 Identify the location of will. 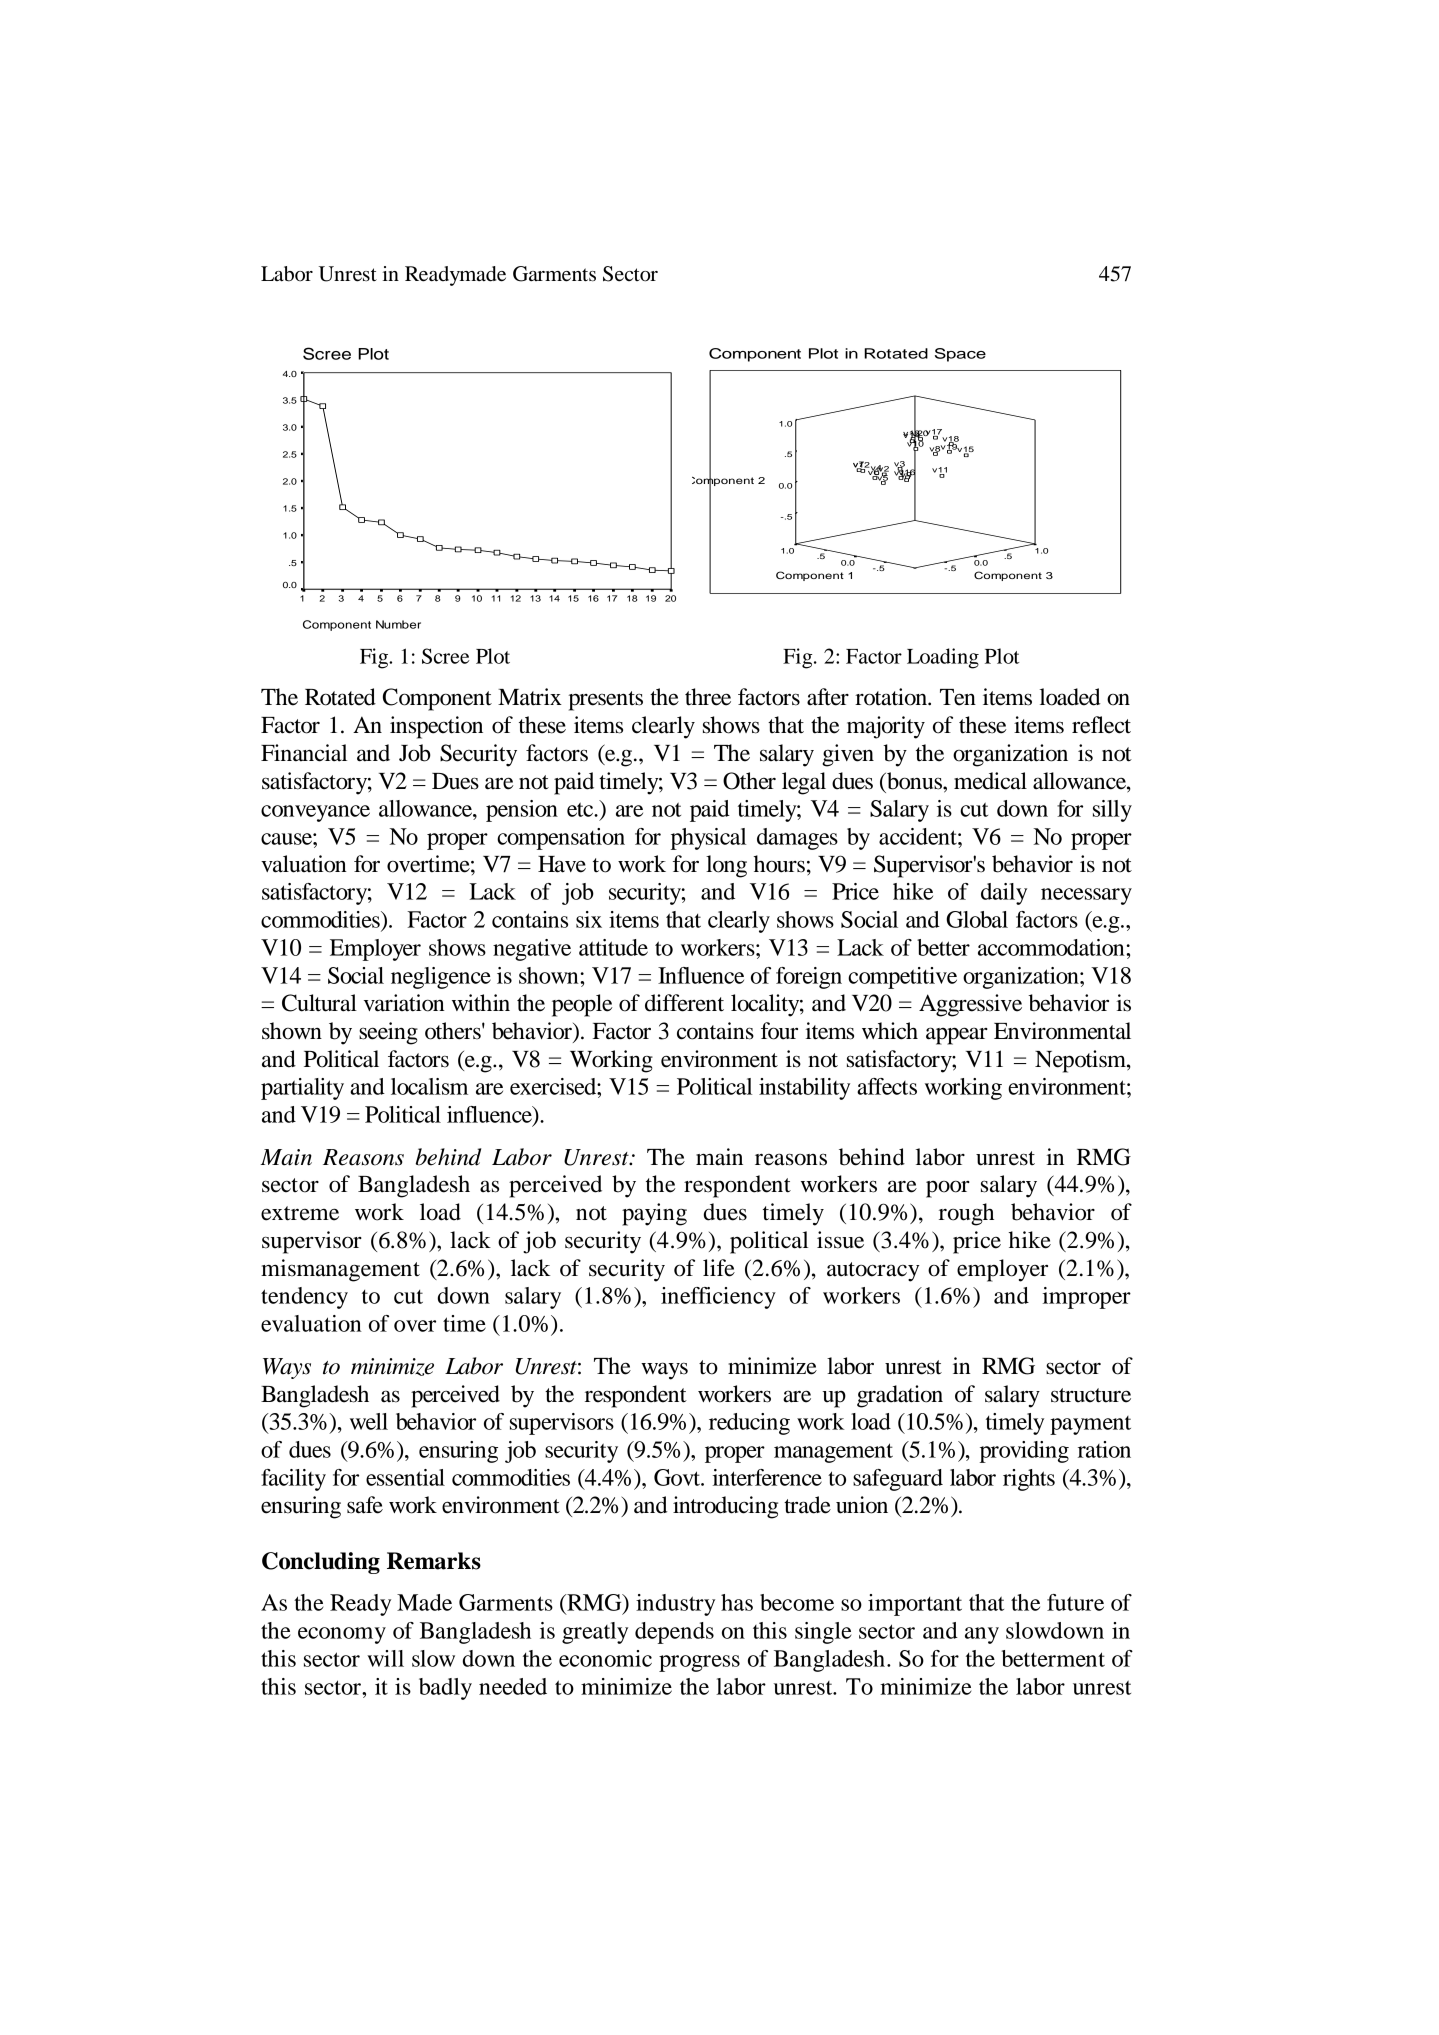
(385, 1658).
